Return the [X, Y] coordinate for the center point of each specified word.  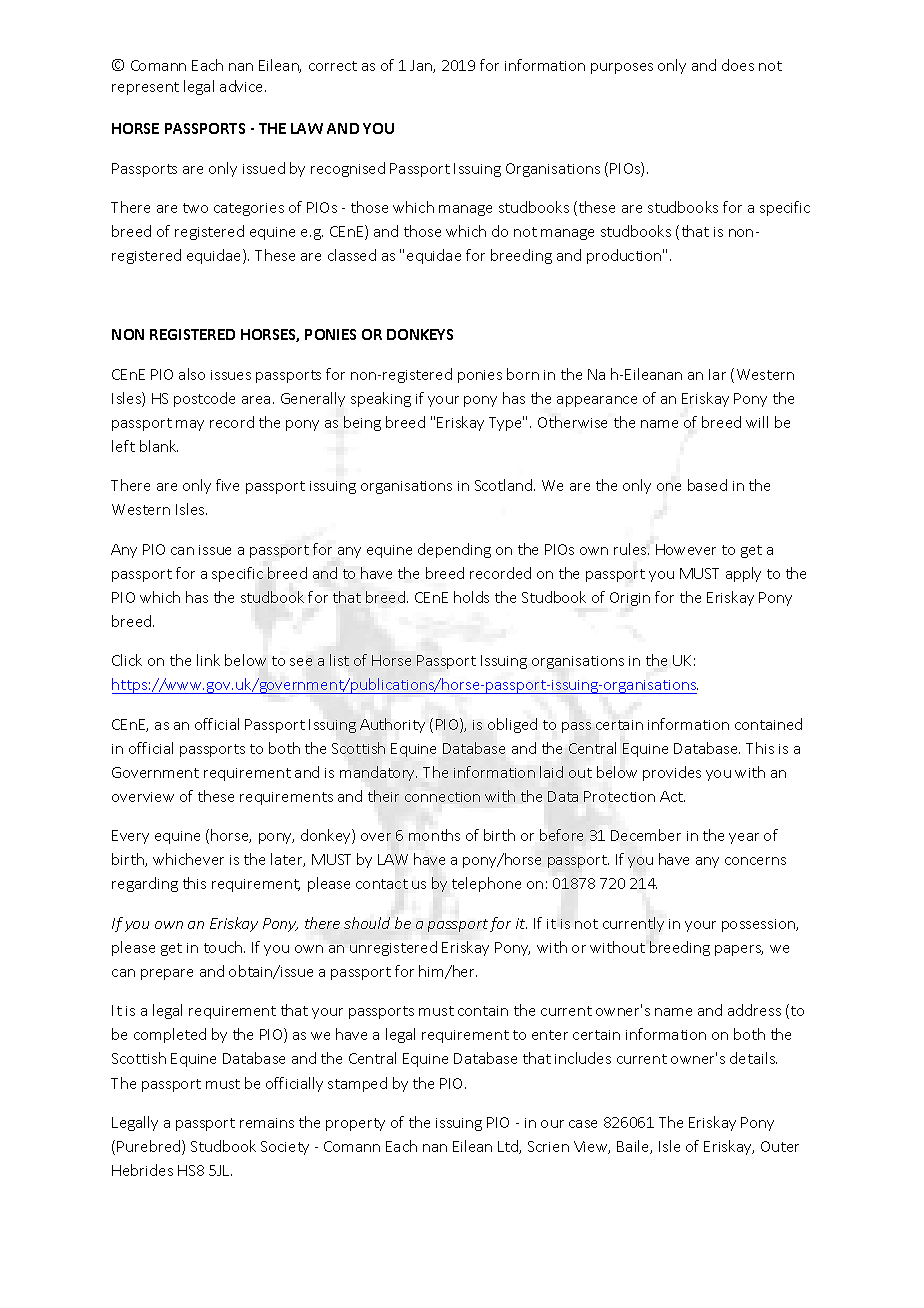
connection [442, 797]
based [707, 485]
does [738, 65]
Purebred [150, 1147]
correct [333, 66]
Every [130, 837]
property [355, 1124]
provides [672, 773]
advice [243, 86]
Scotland [505, 485]
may [190, 425]
